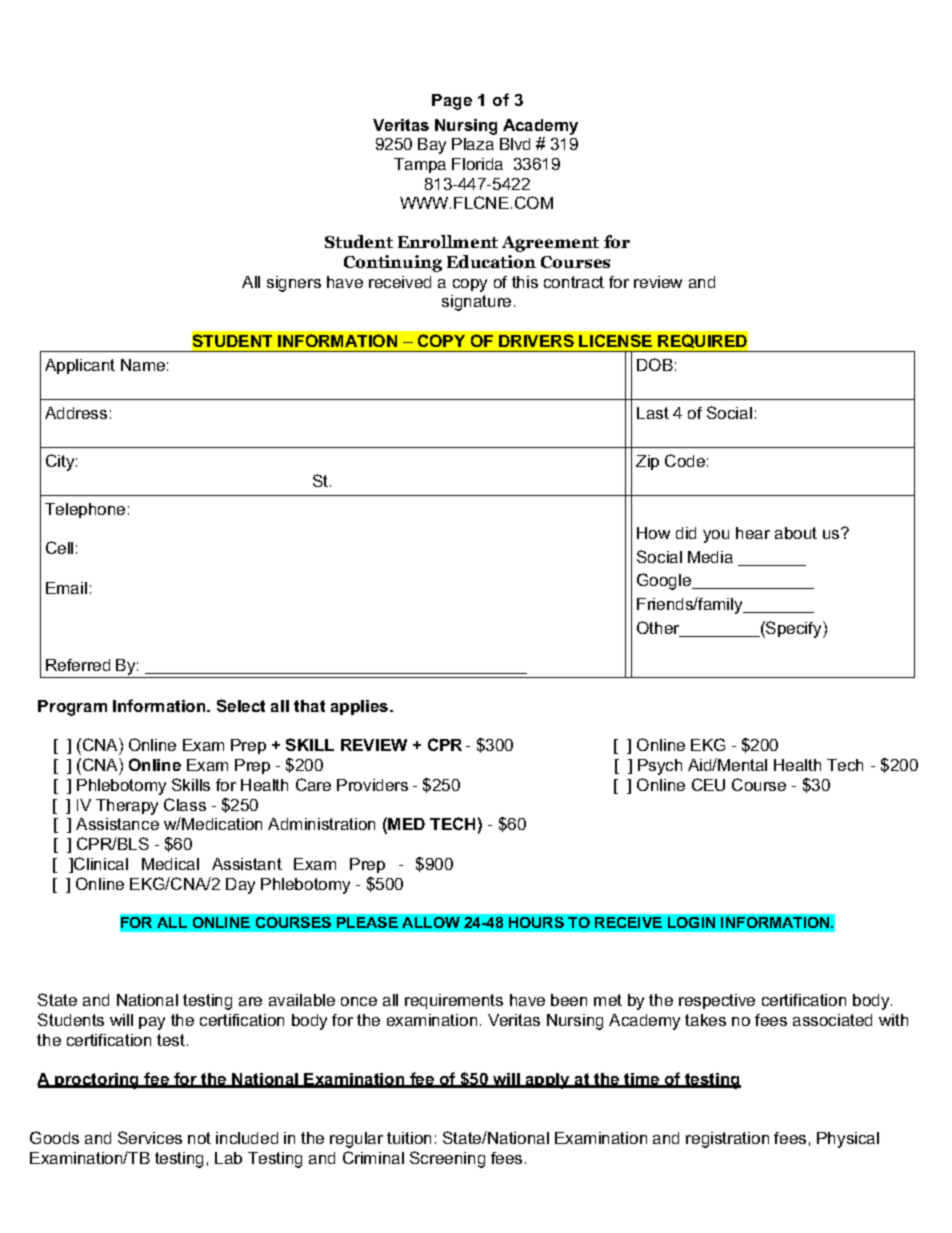 Image resolution: width=952 pixels, height=1233 pixels. What do you see at coordinates (794, 629) in the document?
I see `Specify` at bounding box center [794, 629].
